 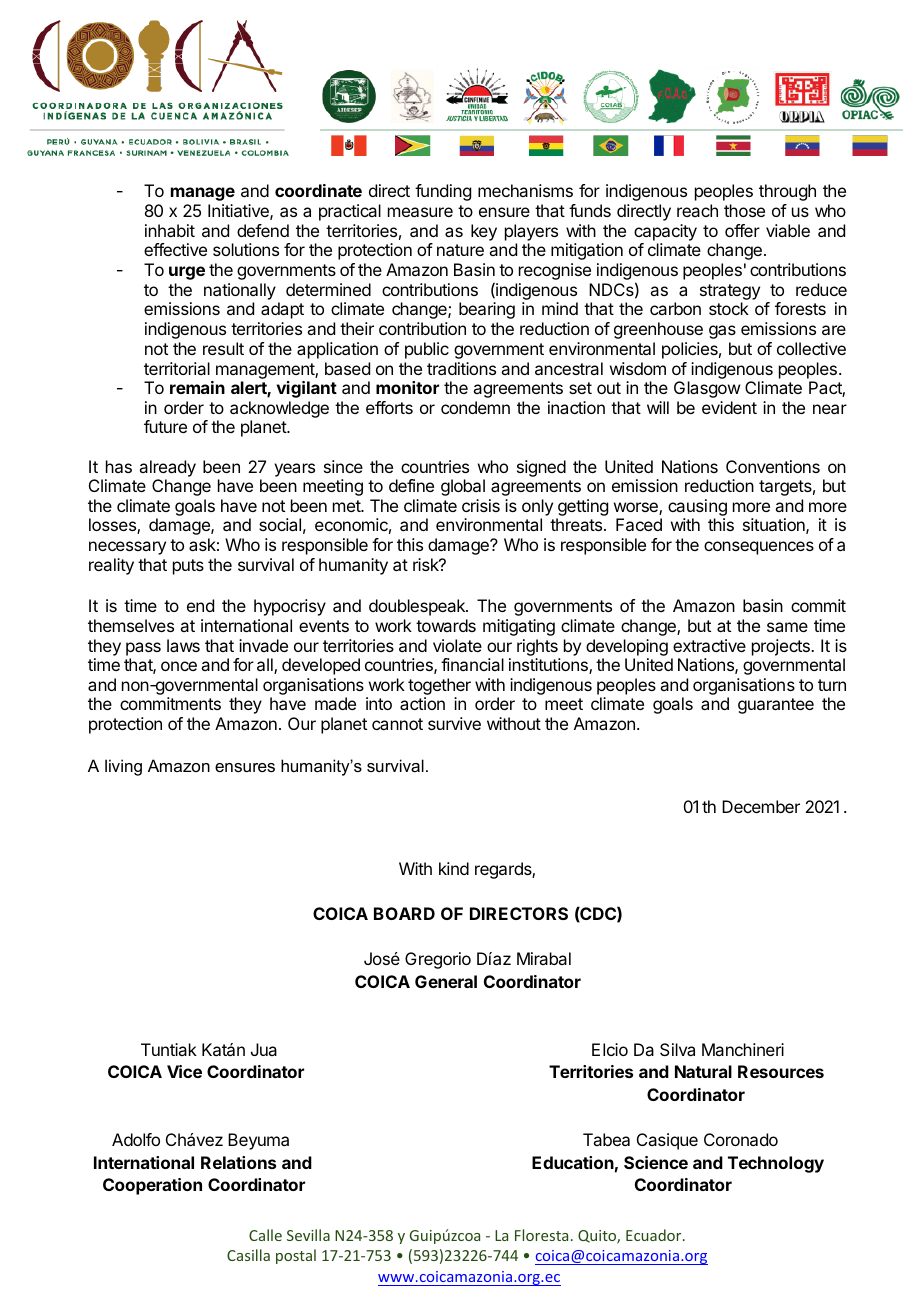 I want to click on Conventions, so click(x=773, y=466).
